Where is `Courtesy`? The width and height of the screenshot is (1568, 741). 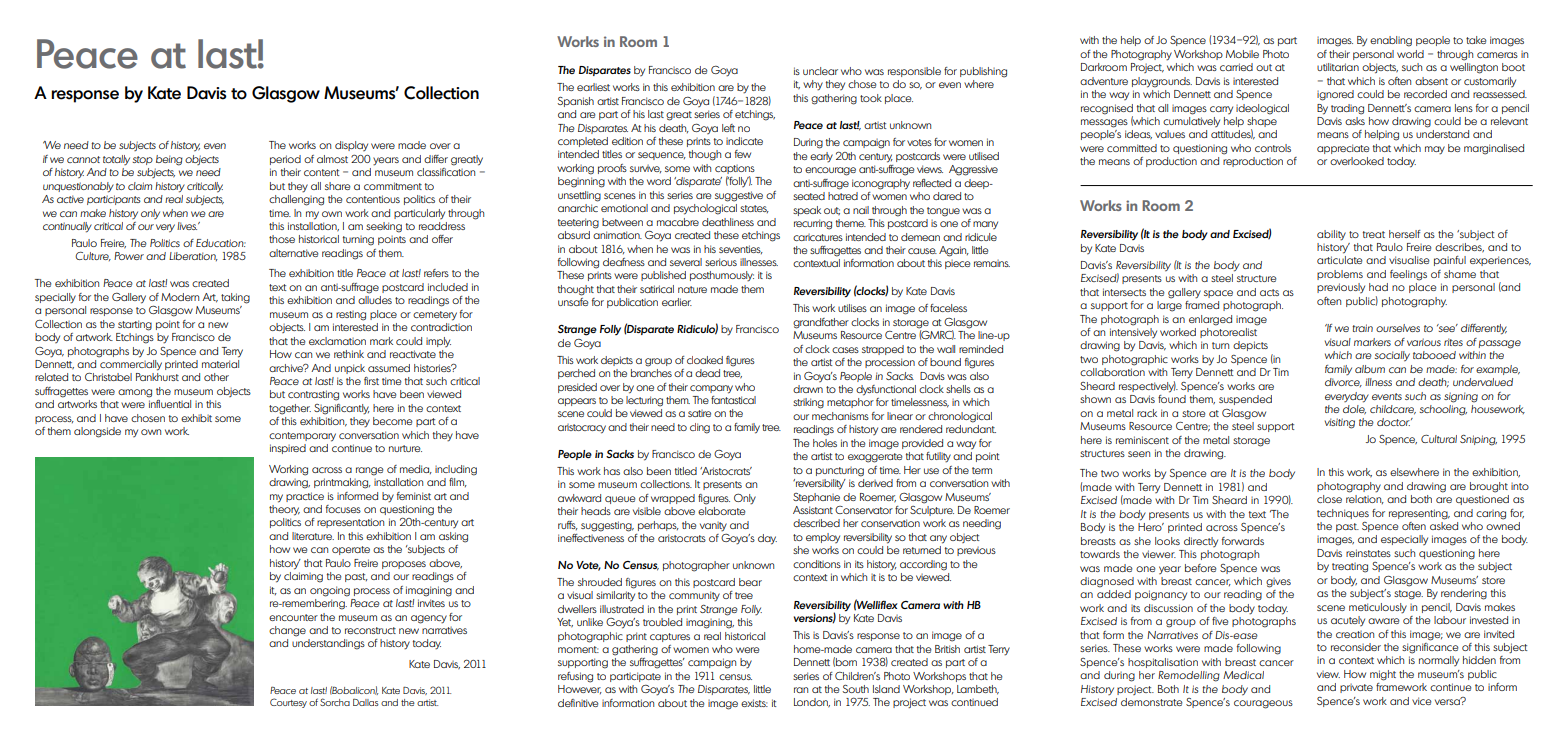
Courtesy is located at coordinates (288, 703).
